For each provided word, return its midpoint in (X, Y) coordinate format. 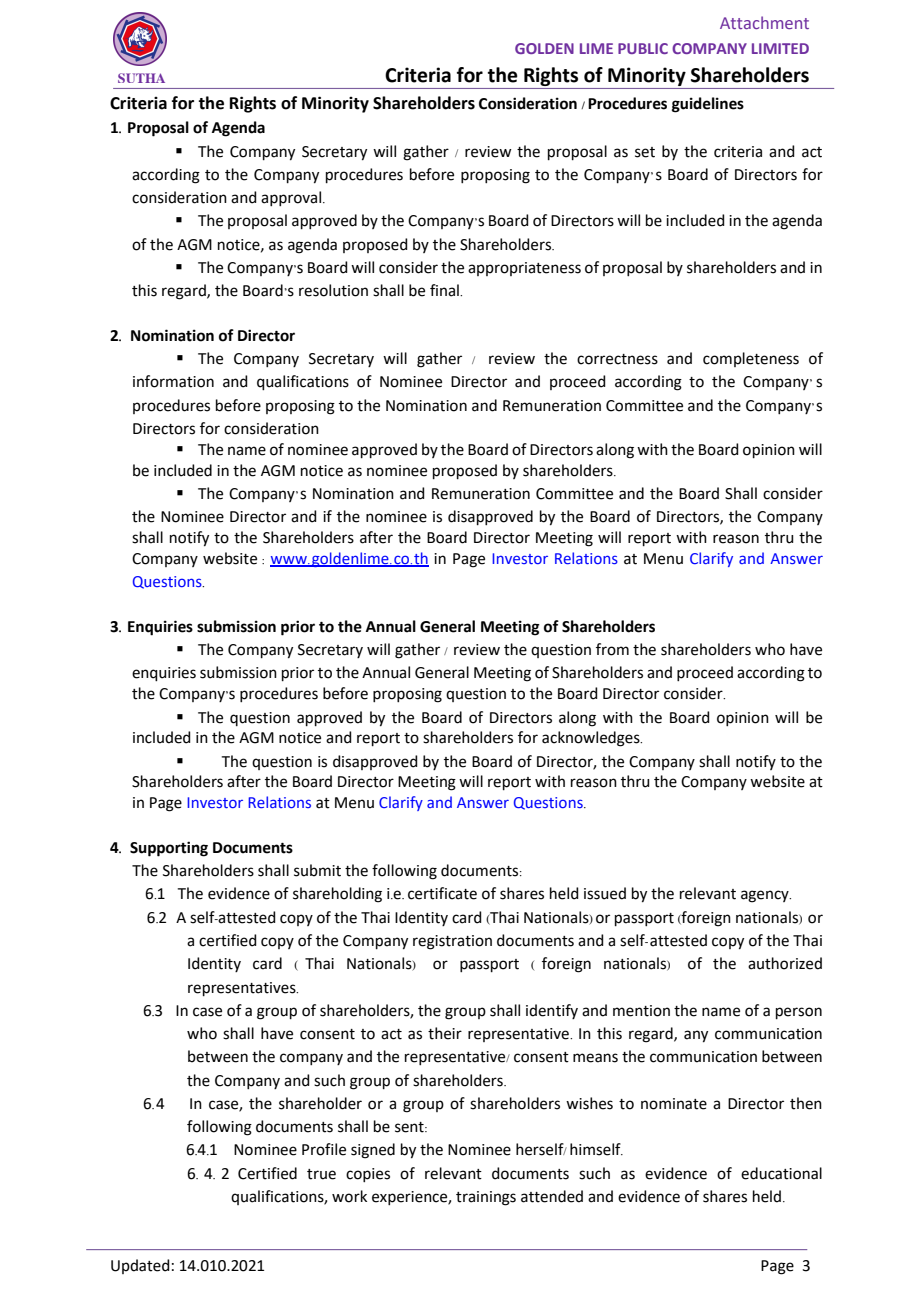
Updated (140, 1266)
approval (292, 198)
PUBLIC (643, 48)
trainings (486, 1198)
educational (781, 1173)
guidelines (708, 105)
